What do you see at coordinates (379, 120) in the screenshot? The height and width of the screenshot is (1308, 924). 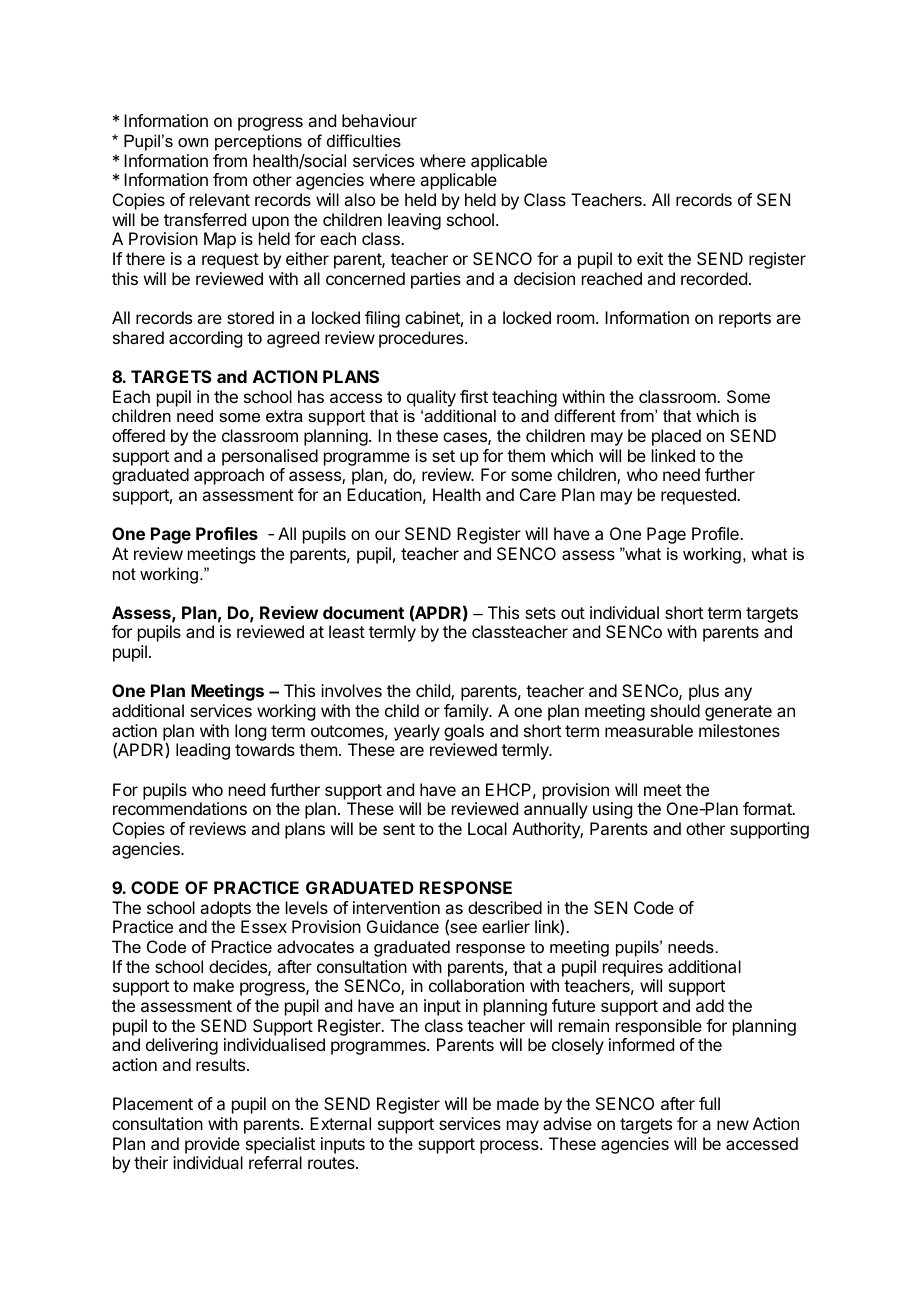 I see `behaviour` at bounding box center [379, 120].
